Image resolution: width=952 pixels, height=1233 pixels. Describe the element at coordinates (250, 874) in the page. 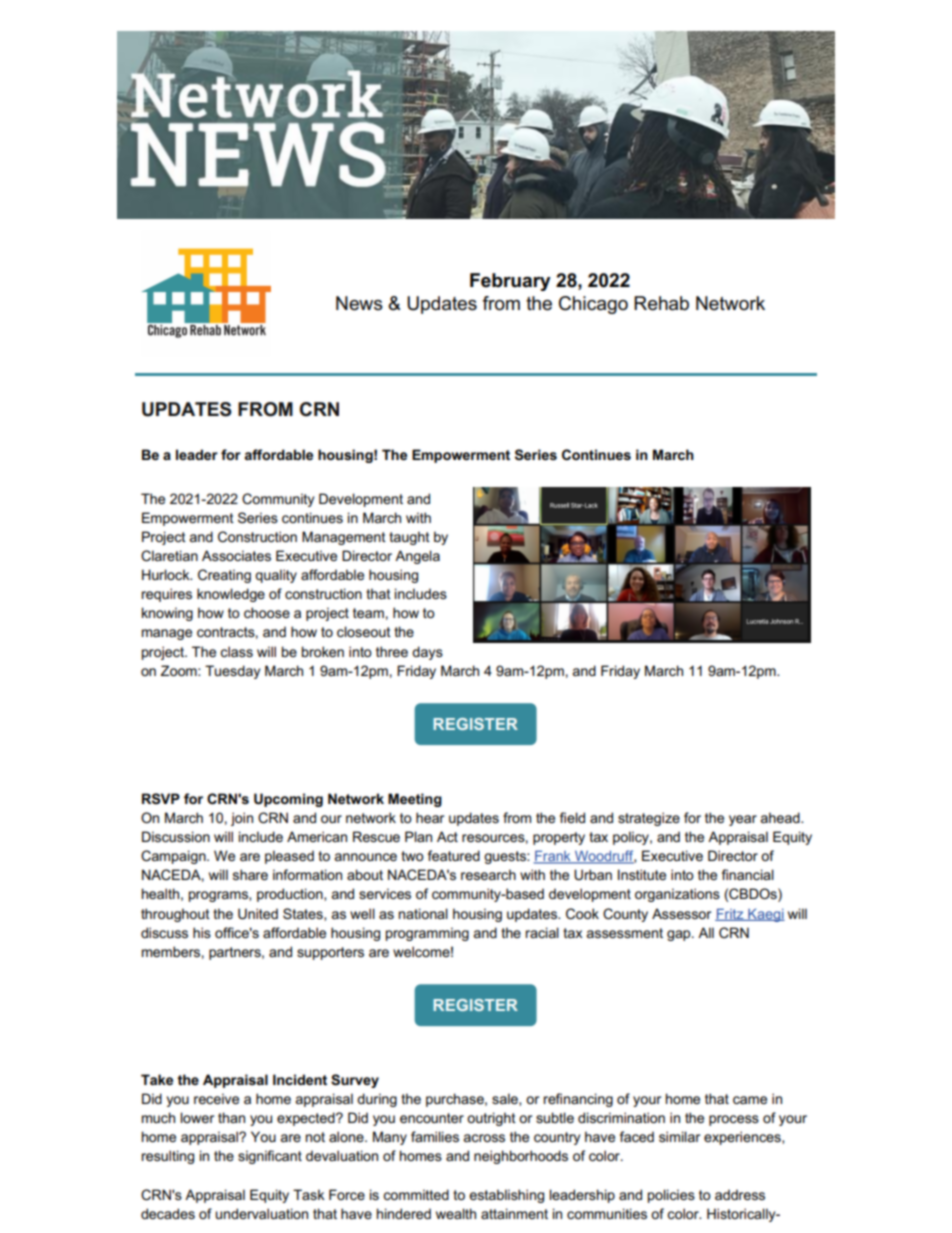

I see `share` at that location.
